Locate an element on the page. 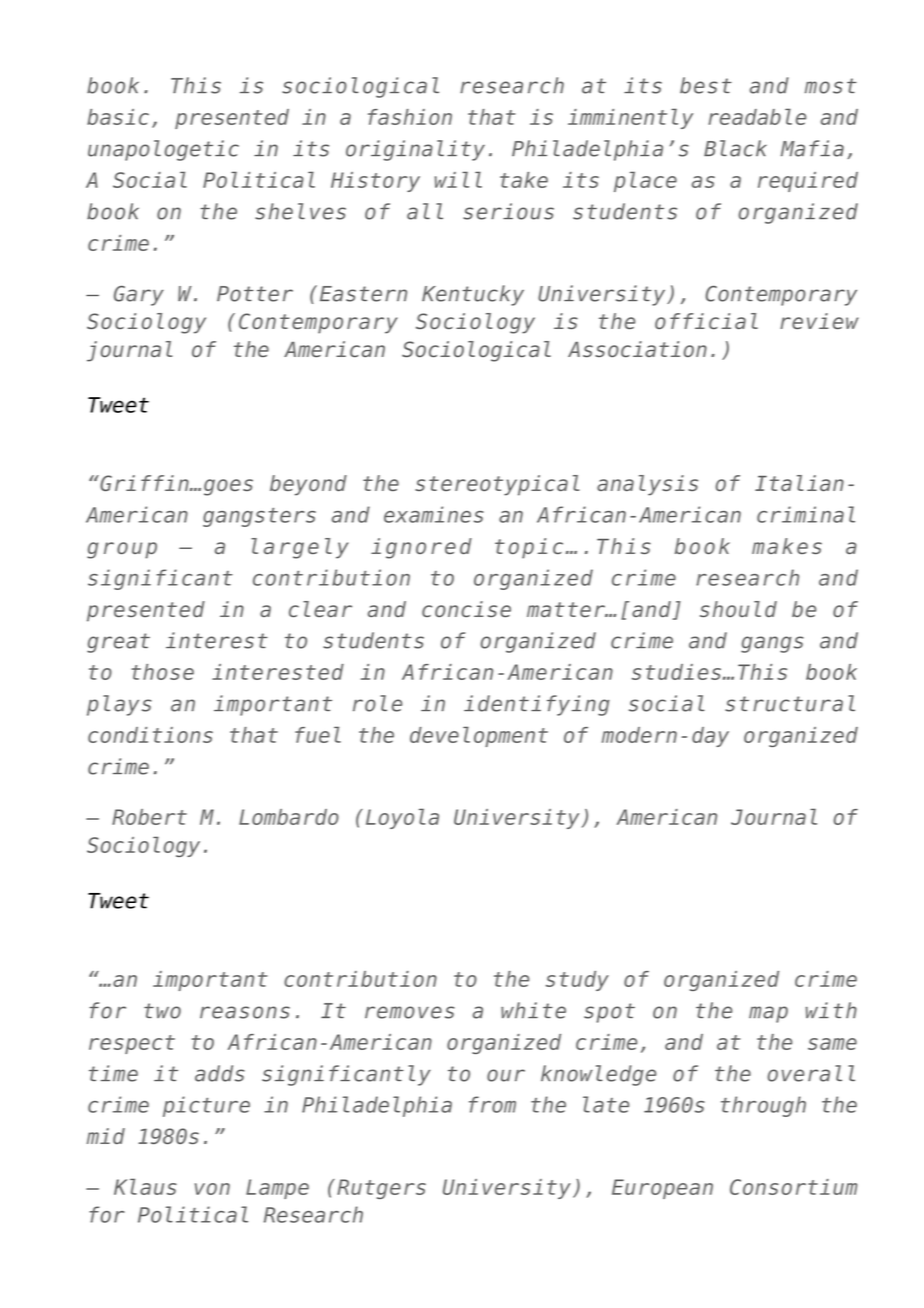 The height and width of the page is (1308, 924). von is located at coordinates (212, 1189).
